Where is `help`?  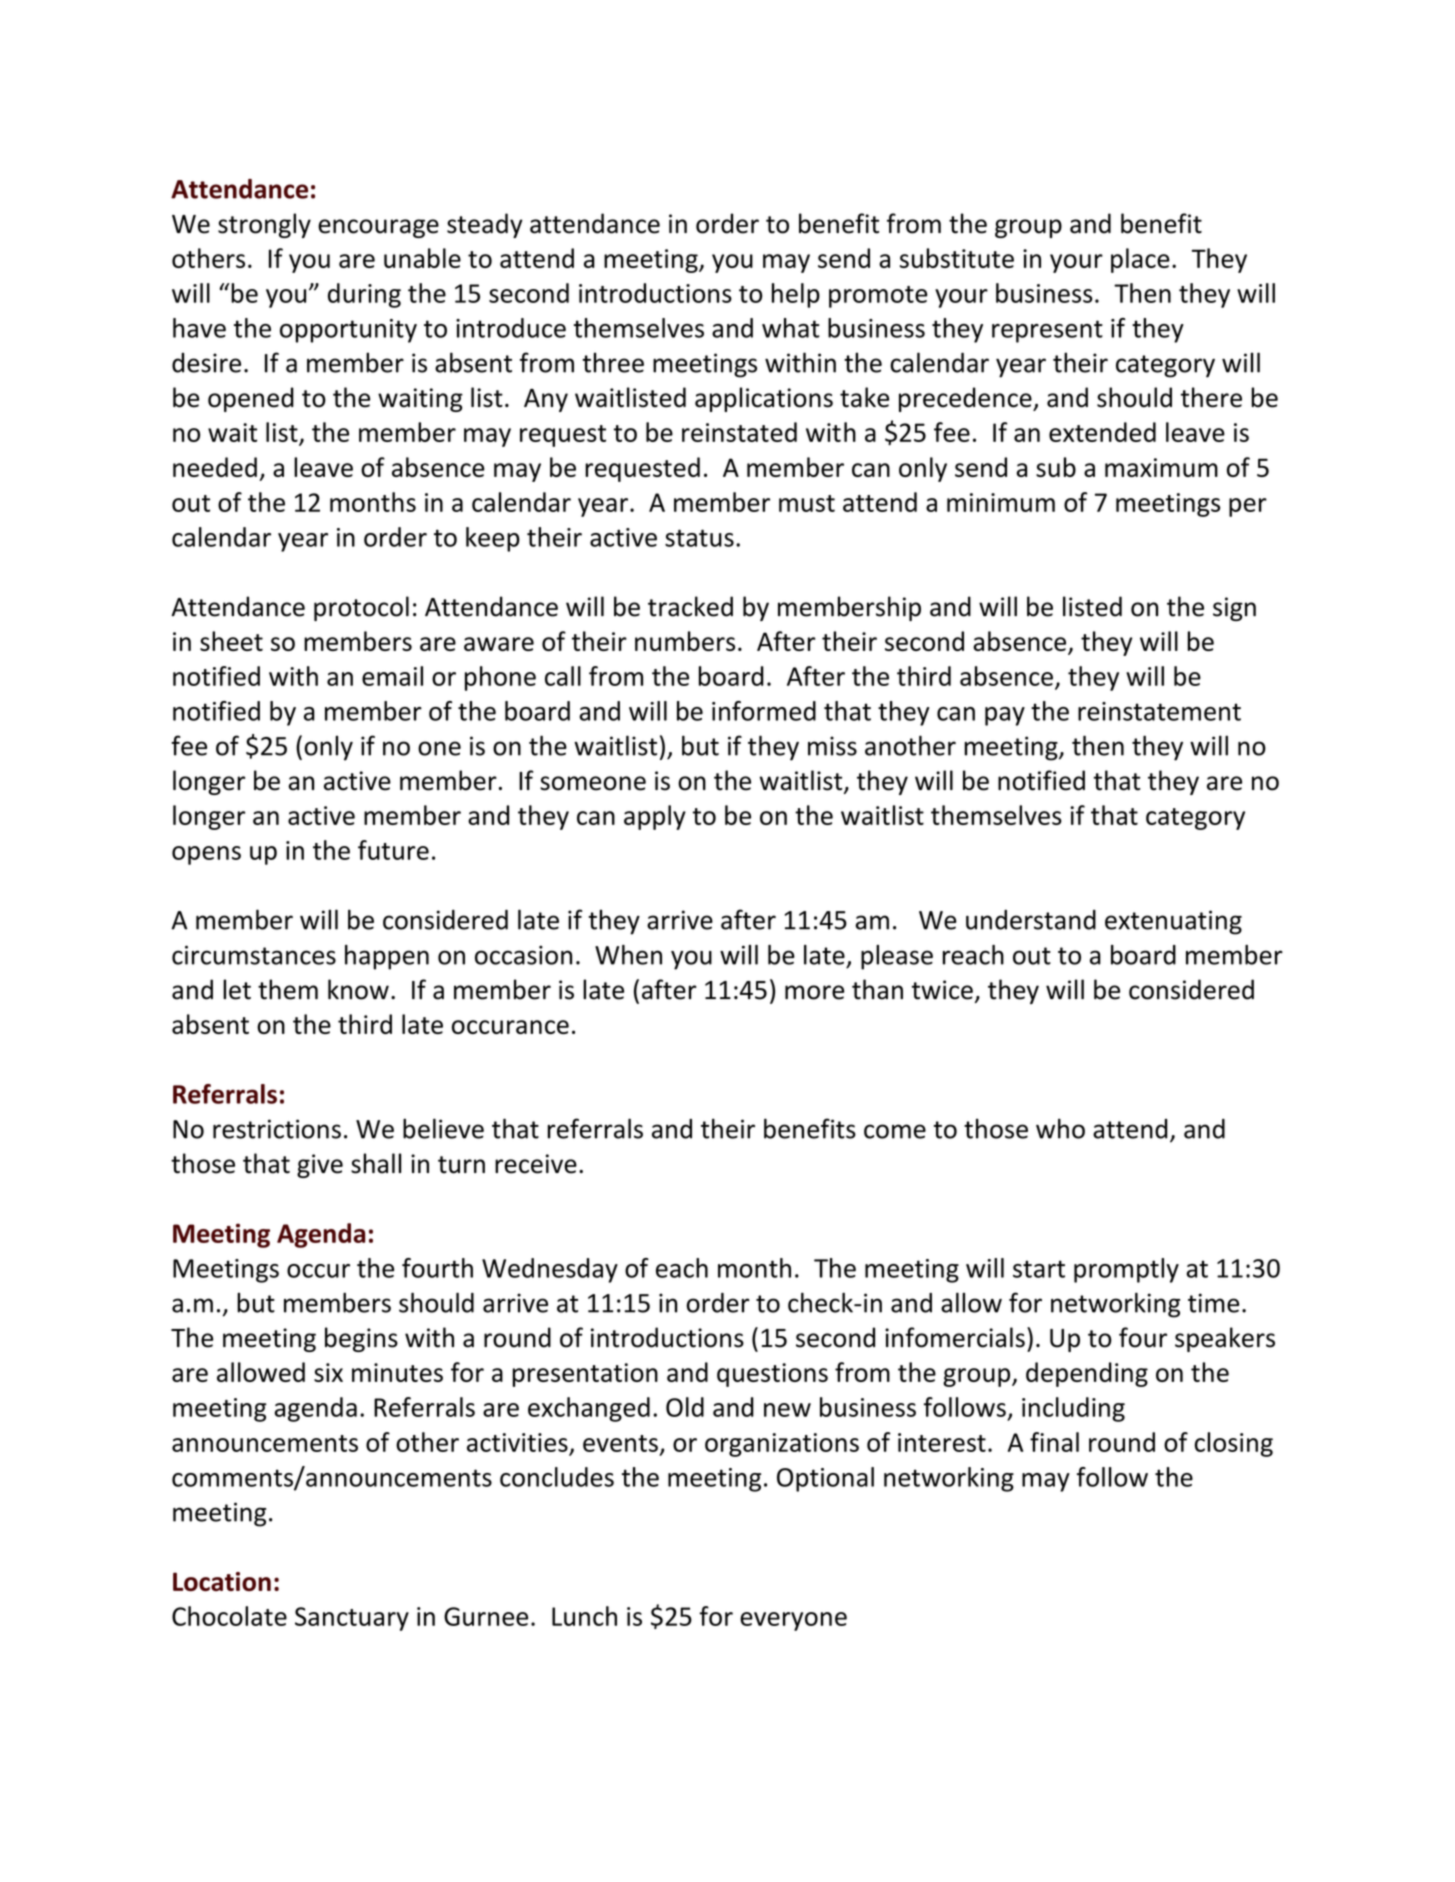
help is located at coordinates (796, 295).
